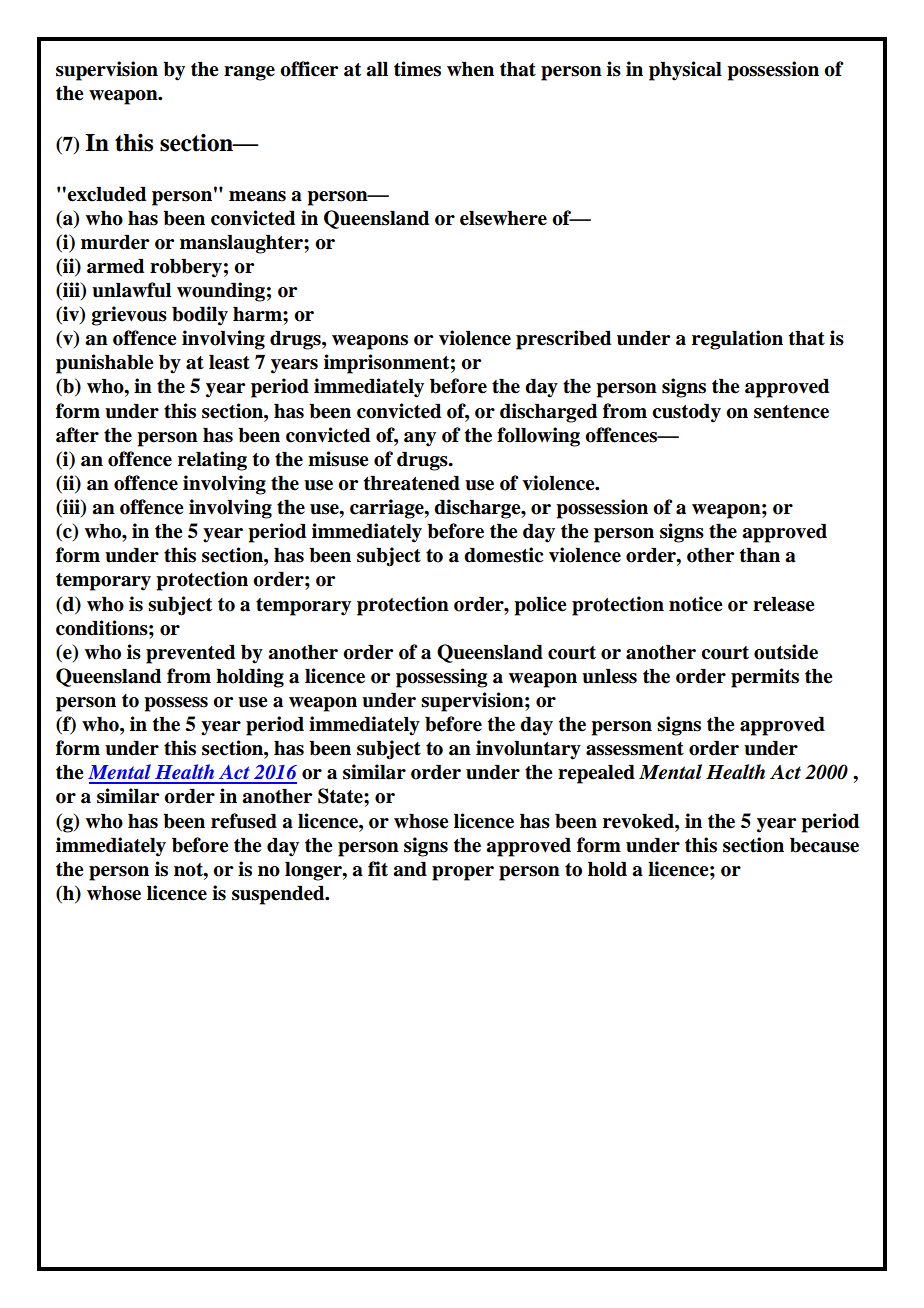 The width and height of the screenshot is (924, 1308). Describe the element at coordinates (279, 895) in the screenshot. I see `suspended` at that location.
